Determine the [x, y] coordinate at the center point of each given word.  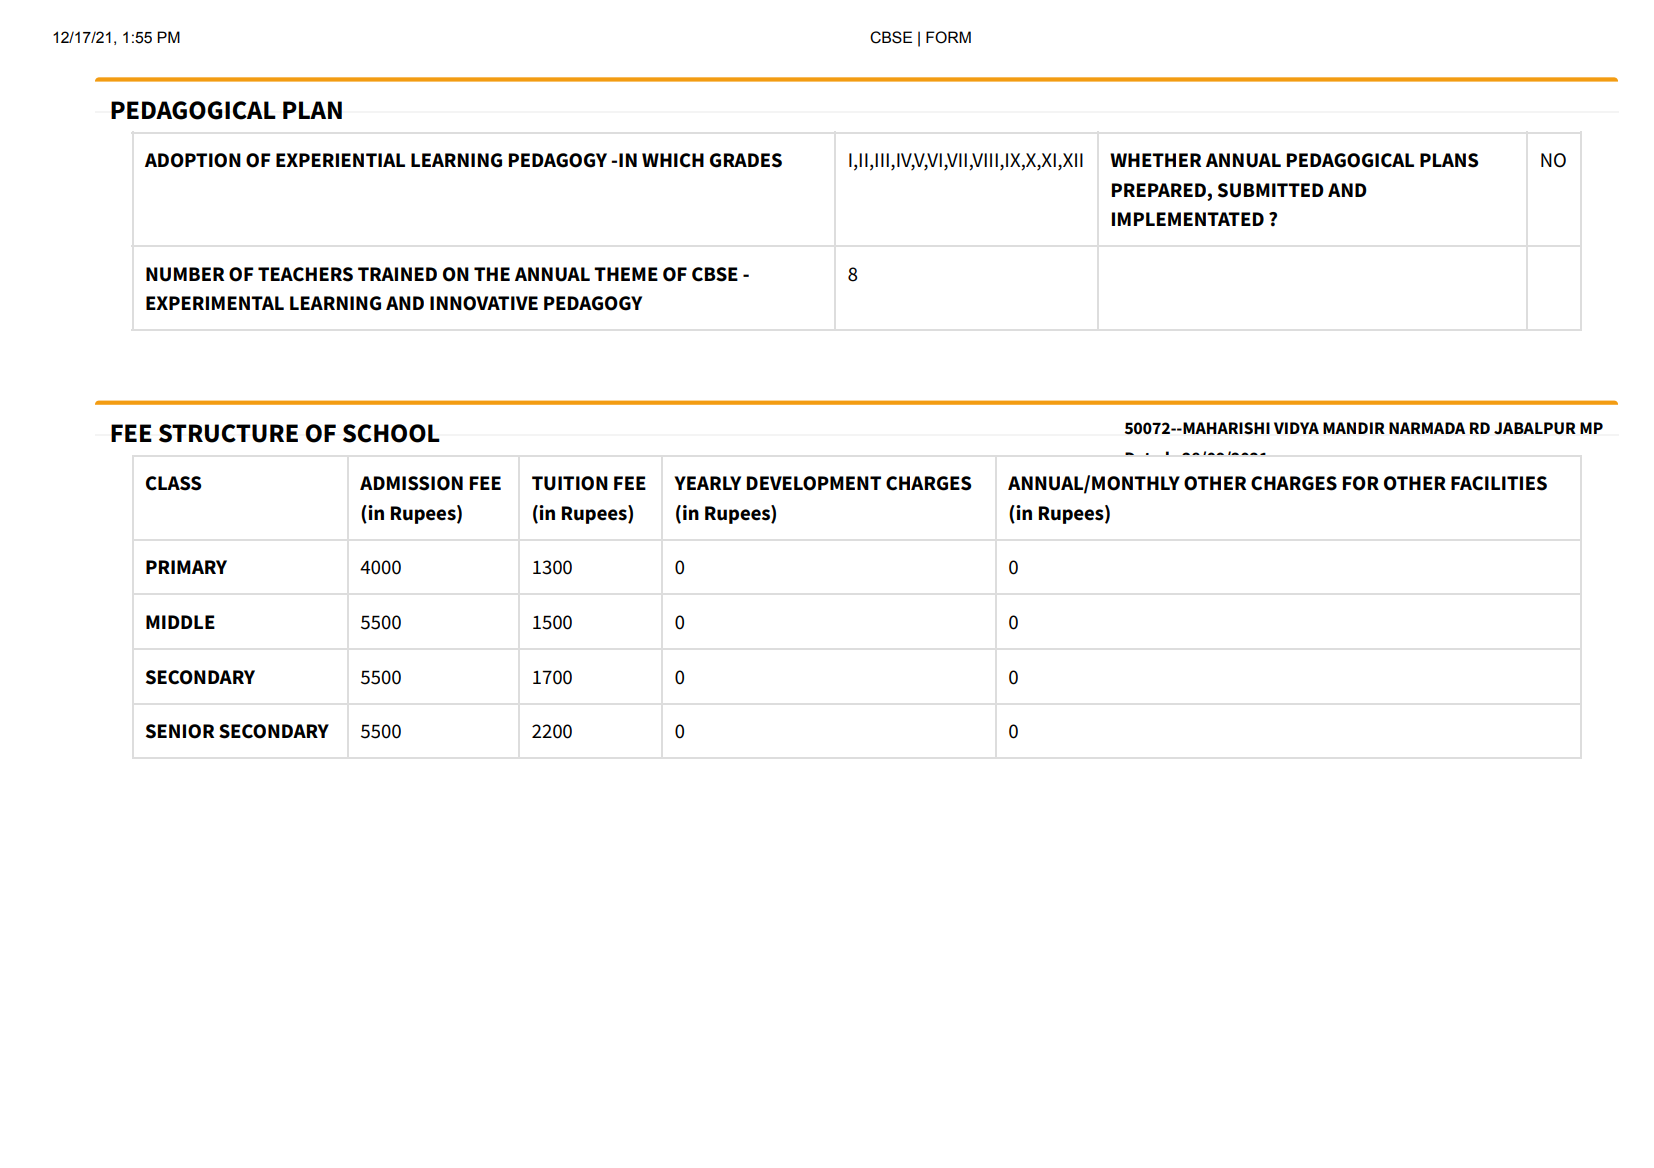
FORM [948, 37]
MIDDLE [180, 622]
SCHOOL [391, 433]
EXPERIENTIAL [340, 160]
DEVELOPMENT [814, 483]
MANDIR [1354, 428]
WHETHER [1155, 160]
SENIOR [180, 731]
